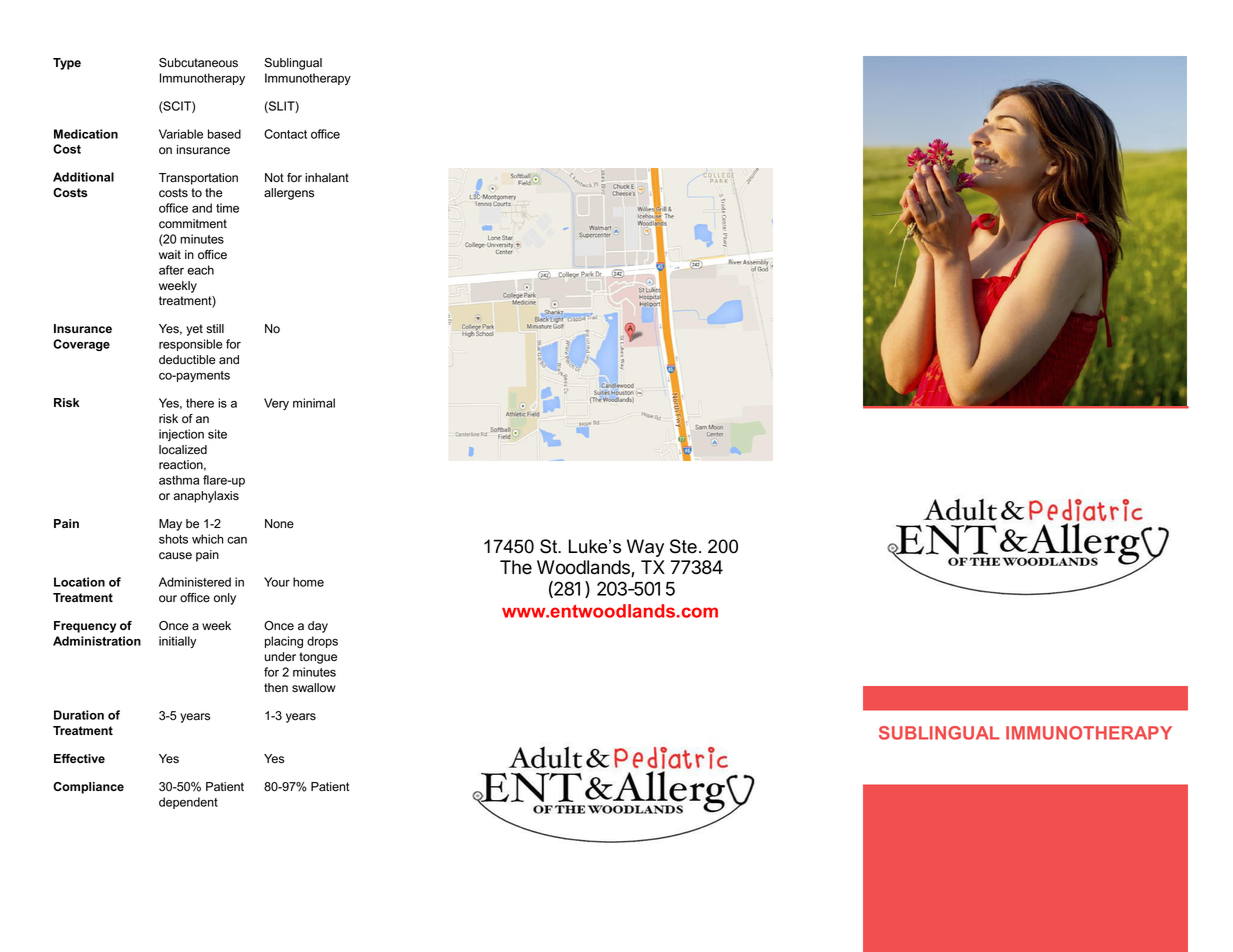  I want to click on home, so click(308, 582).
